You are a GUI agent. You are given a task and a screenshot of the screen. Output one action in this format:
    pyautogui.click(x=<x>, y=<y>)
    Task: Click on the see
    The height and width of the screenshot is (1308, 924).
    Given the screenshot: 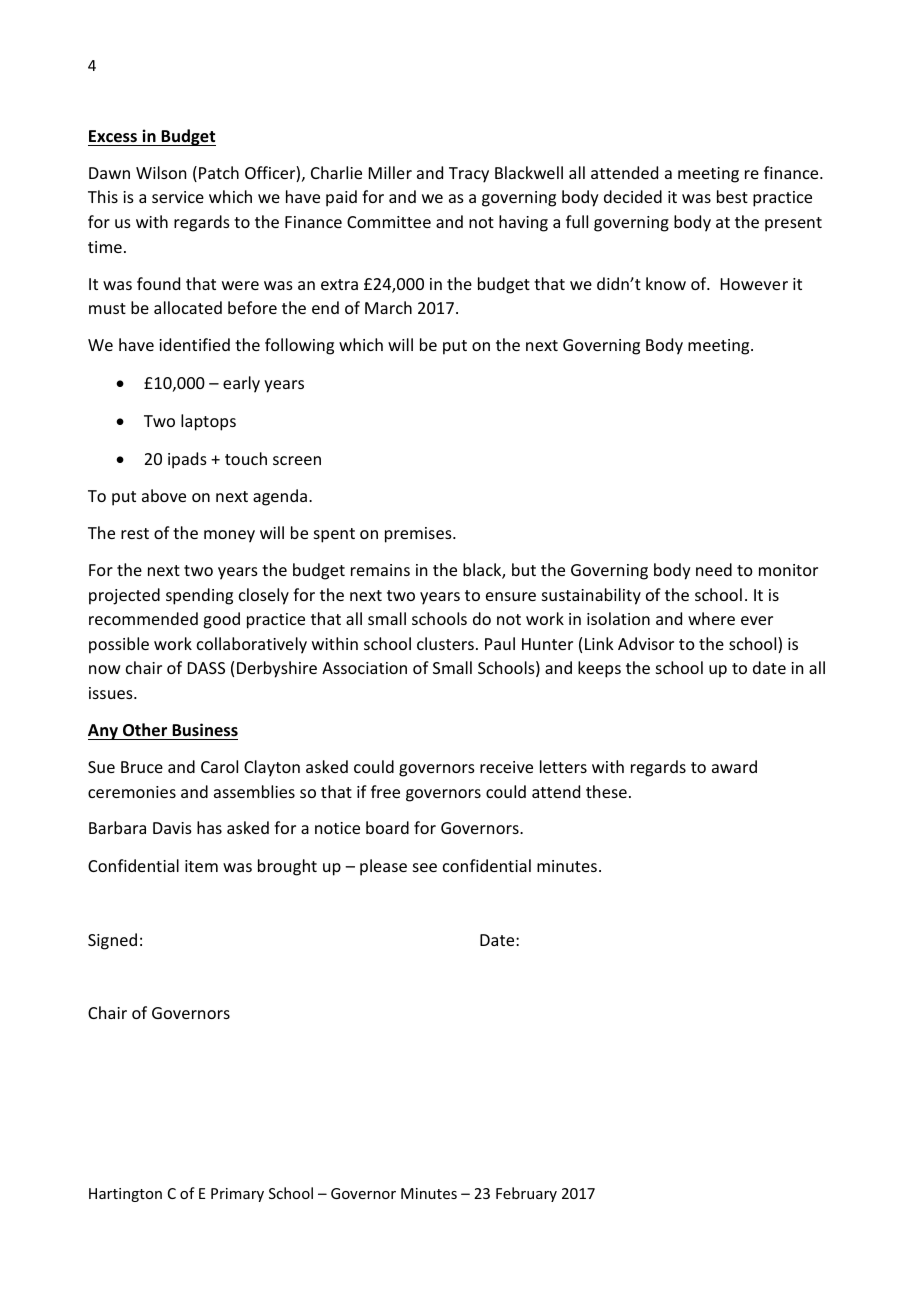 What is the action you would take?
    pyautogui.click(x=425, y=867)
